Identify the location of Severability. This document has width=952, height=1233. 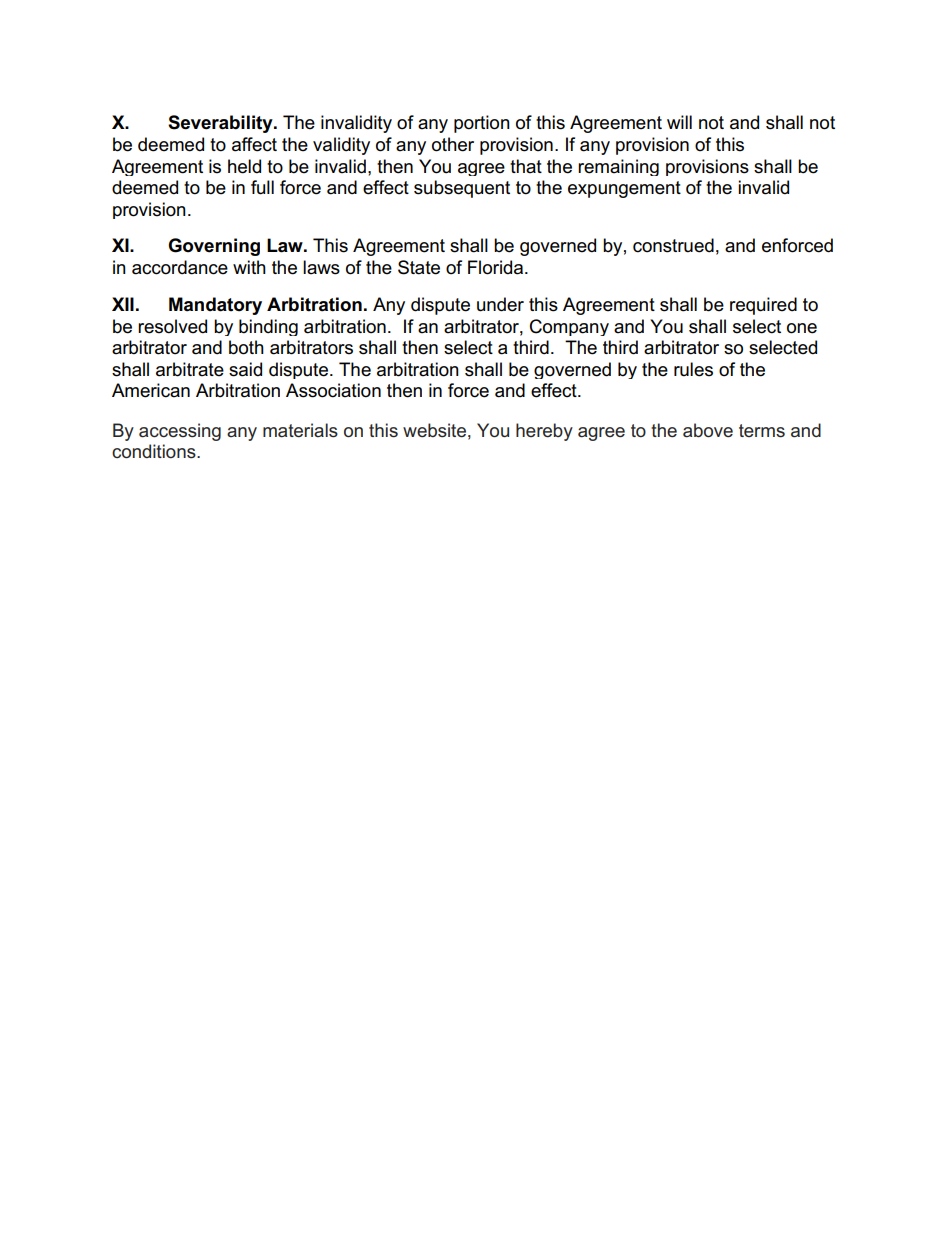
(221, 124).
